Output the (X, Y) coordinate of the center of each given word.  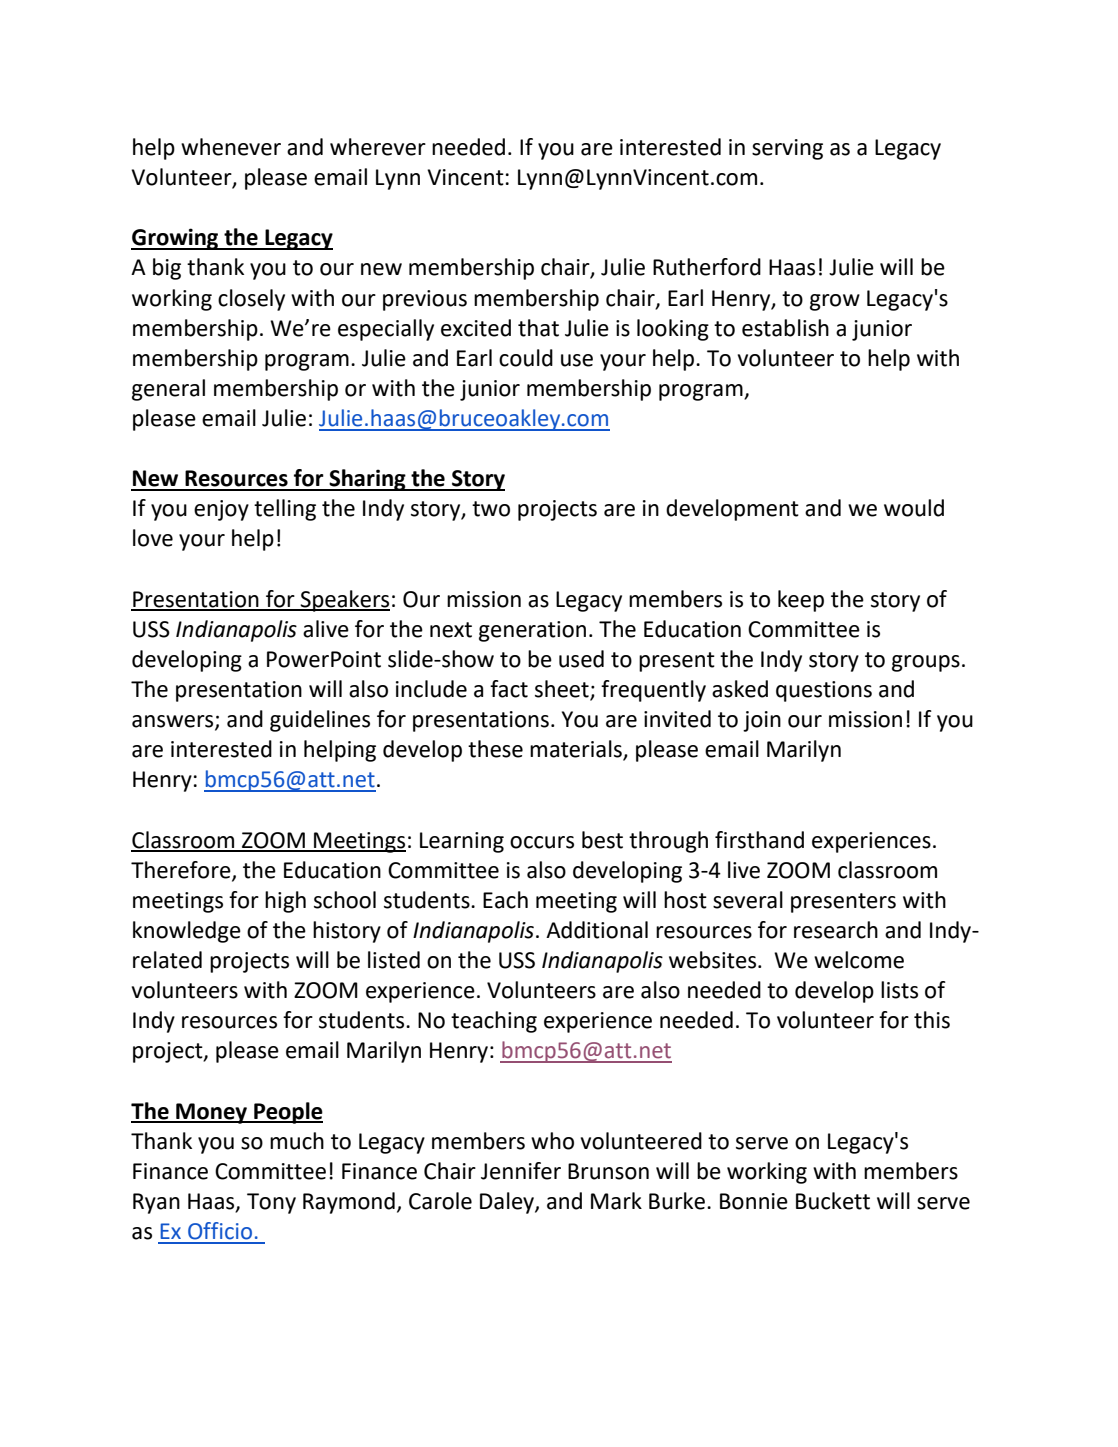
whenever (231, 147)
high (285, 902)
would (914, 508)
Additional (597, 930)
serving (787, 149)
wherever (378, 147)
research (836, 930)
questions (824, 691)
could (526, 358)
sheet (563, 690)
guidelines (320, 721)
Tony (271, 1203)
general (168, 390)
